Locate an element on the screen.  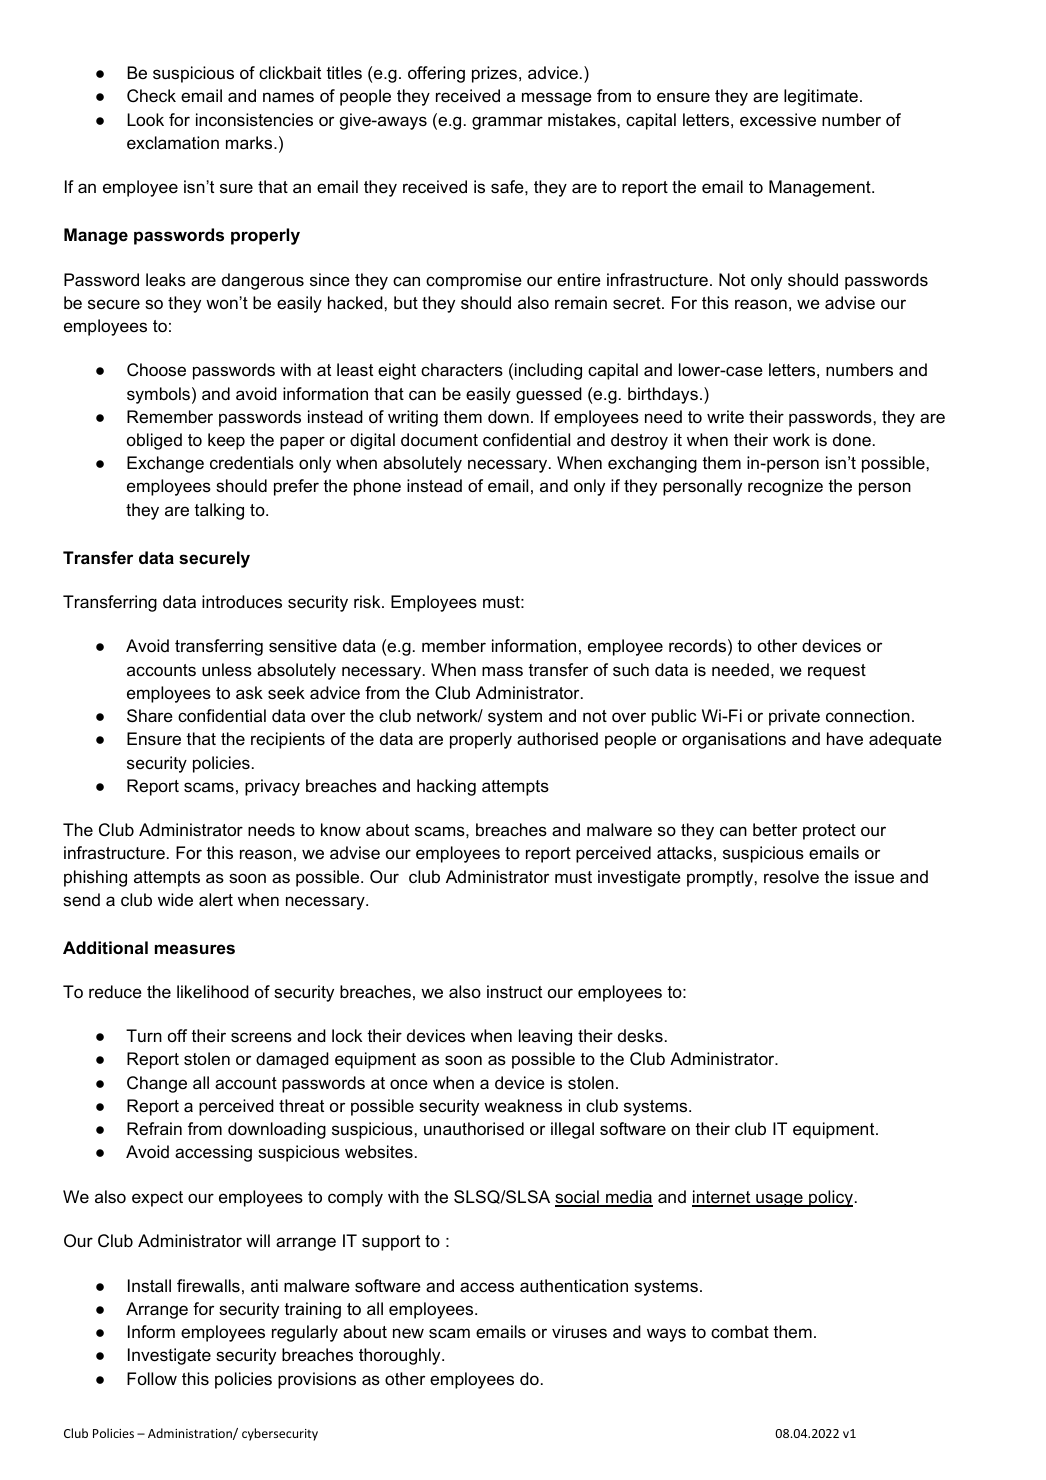
leaving is located at coordinates (545, 1037).
